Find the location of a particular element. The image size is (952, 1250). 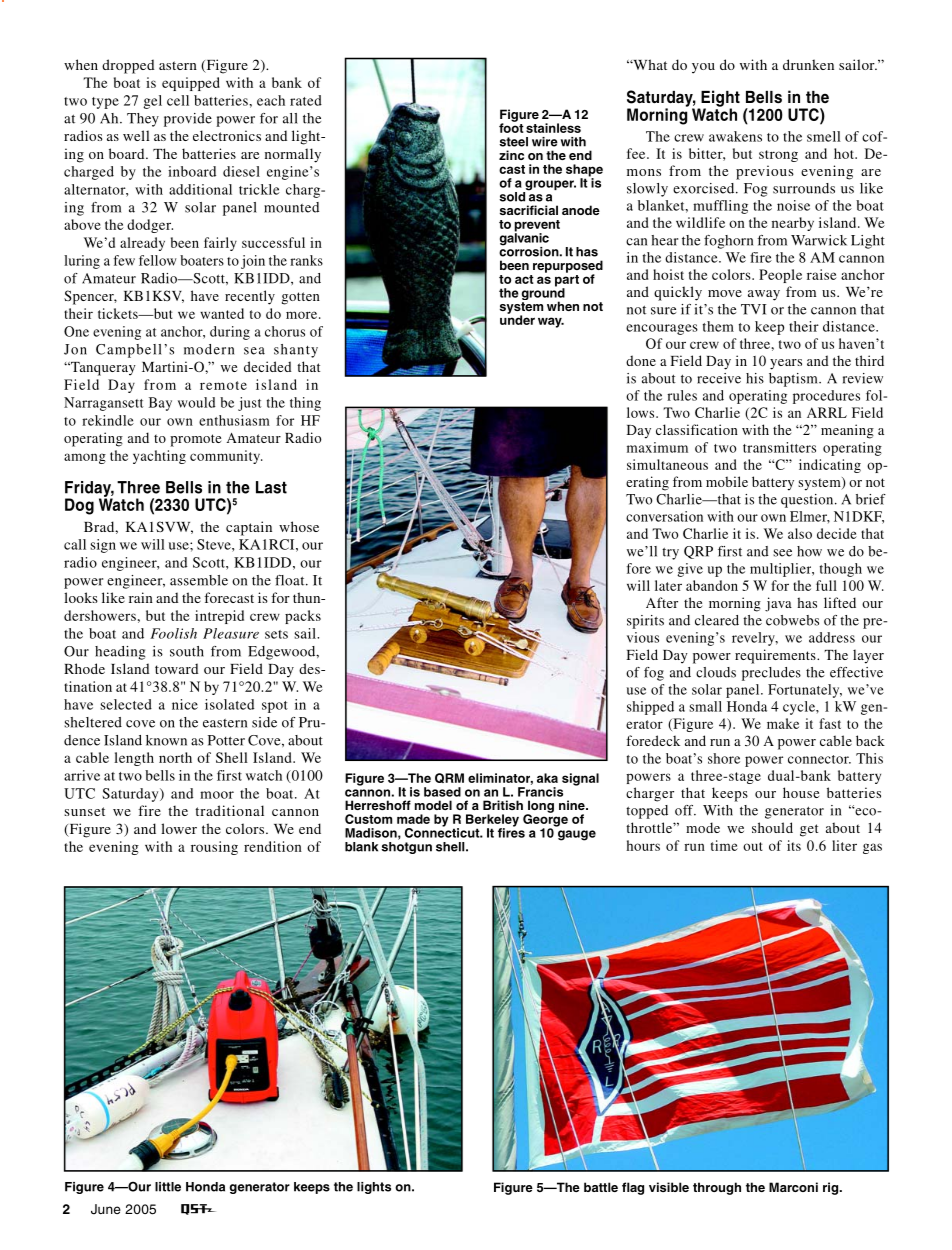

foot is located at coordinates (511, 127).
